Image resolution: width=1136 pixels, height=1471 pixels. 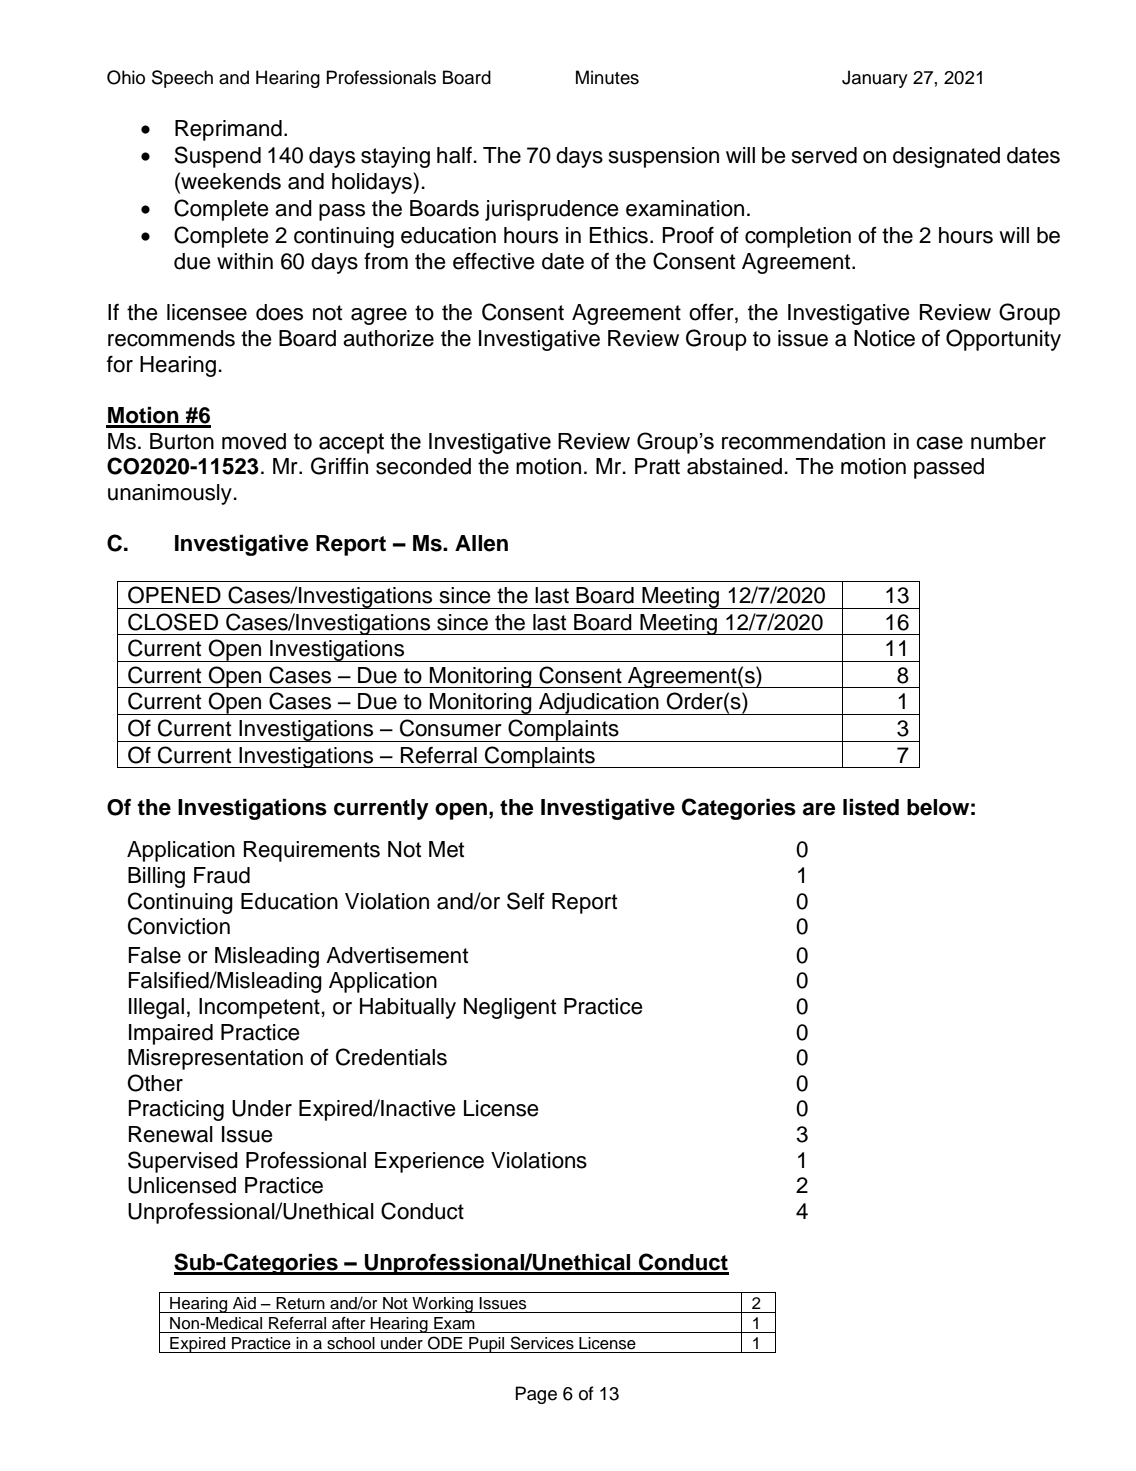 What do you see at coordinates (173, 622) in the document?
I see `CLOSED` at bounding box center [173, 622].
